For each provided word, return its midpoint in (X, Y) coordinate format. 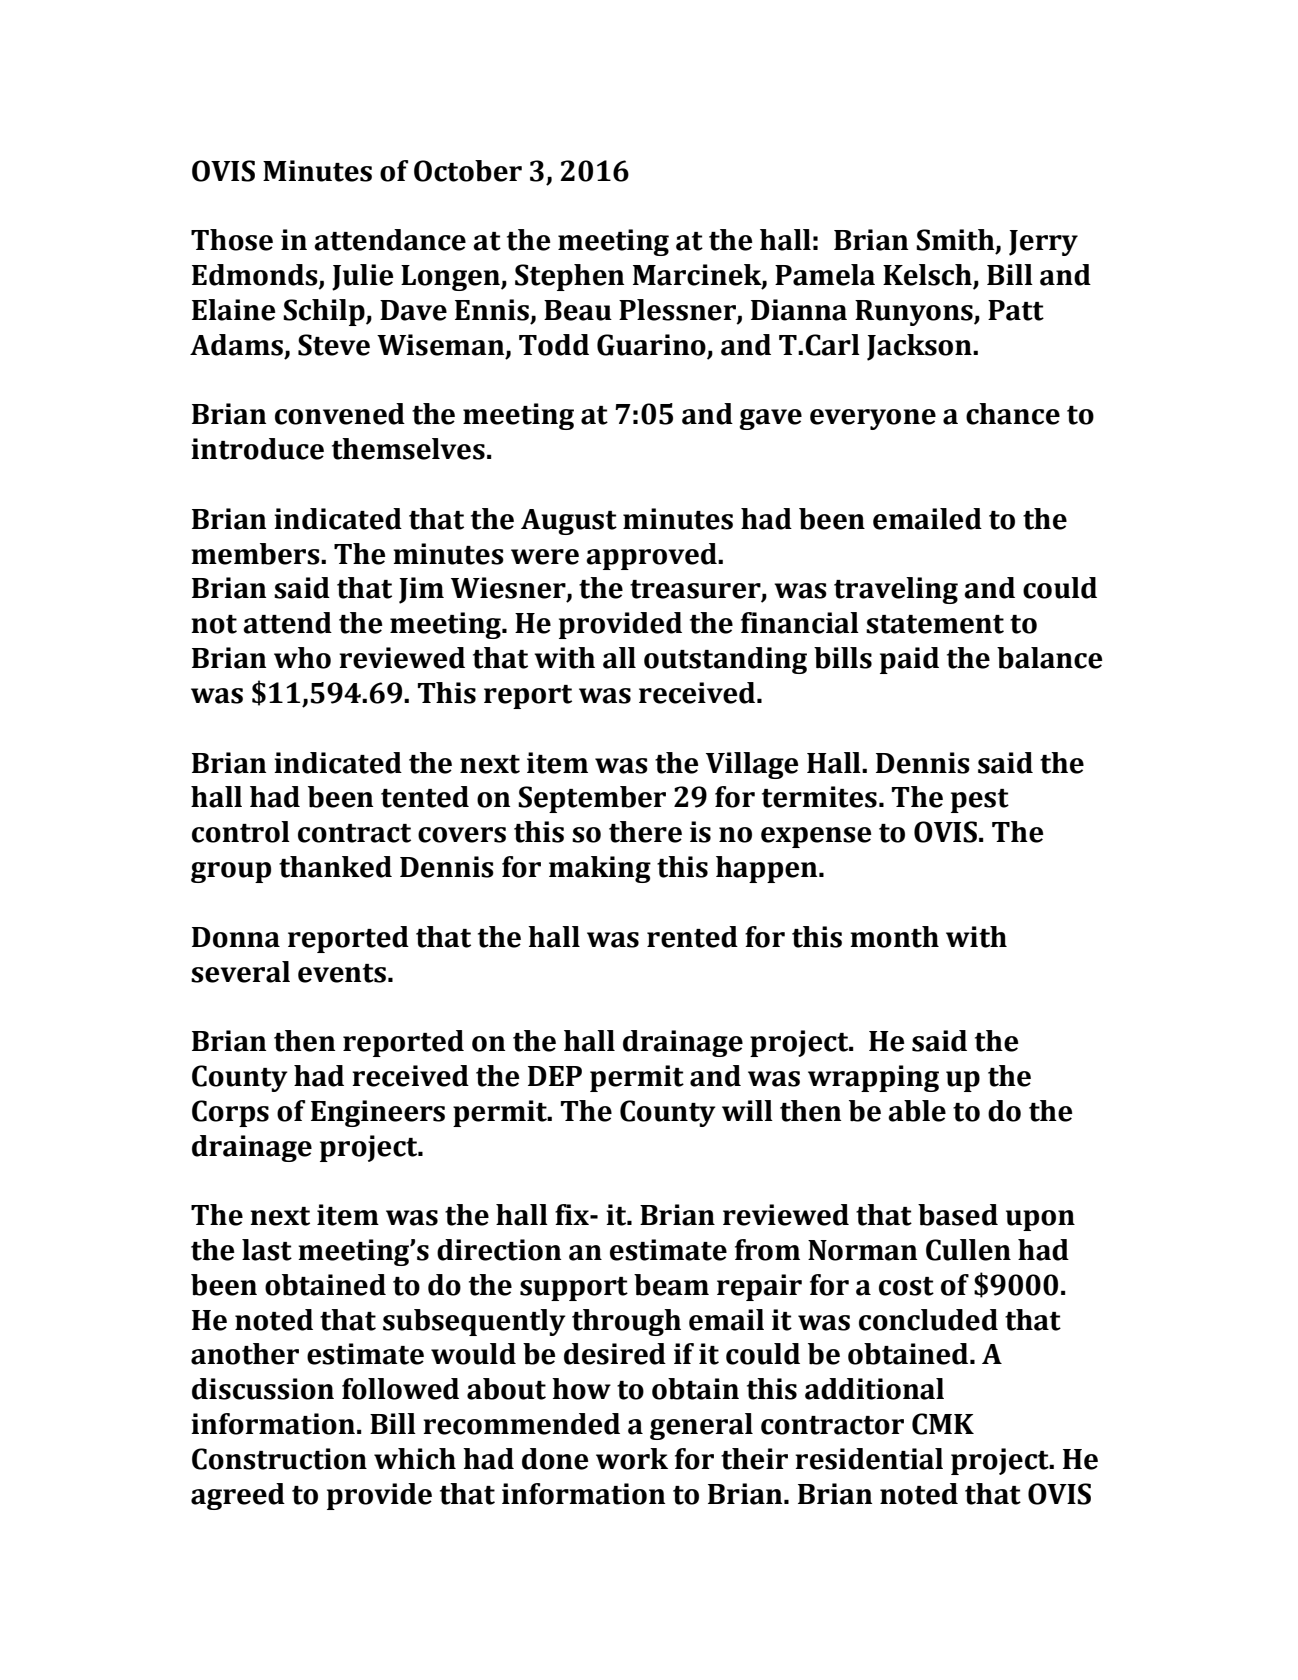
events (342, 973)
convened (340, 414)
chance (1013, 414)
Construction (279, 1459)
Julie (363, 277)
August (569, 522)
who (302, 658)
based (958, 1215)
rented (692, 937)
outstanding (725, 660)
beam (671, 1285)
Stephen (569, 277)
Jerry (1043, 243)
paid (909, 660)
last (267, 1250)
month (894, 937)
